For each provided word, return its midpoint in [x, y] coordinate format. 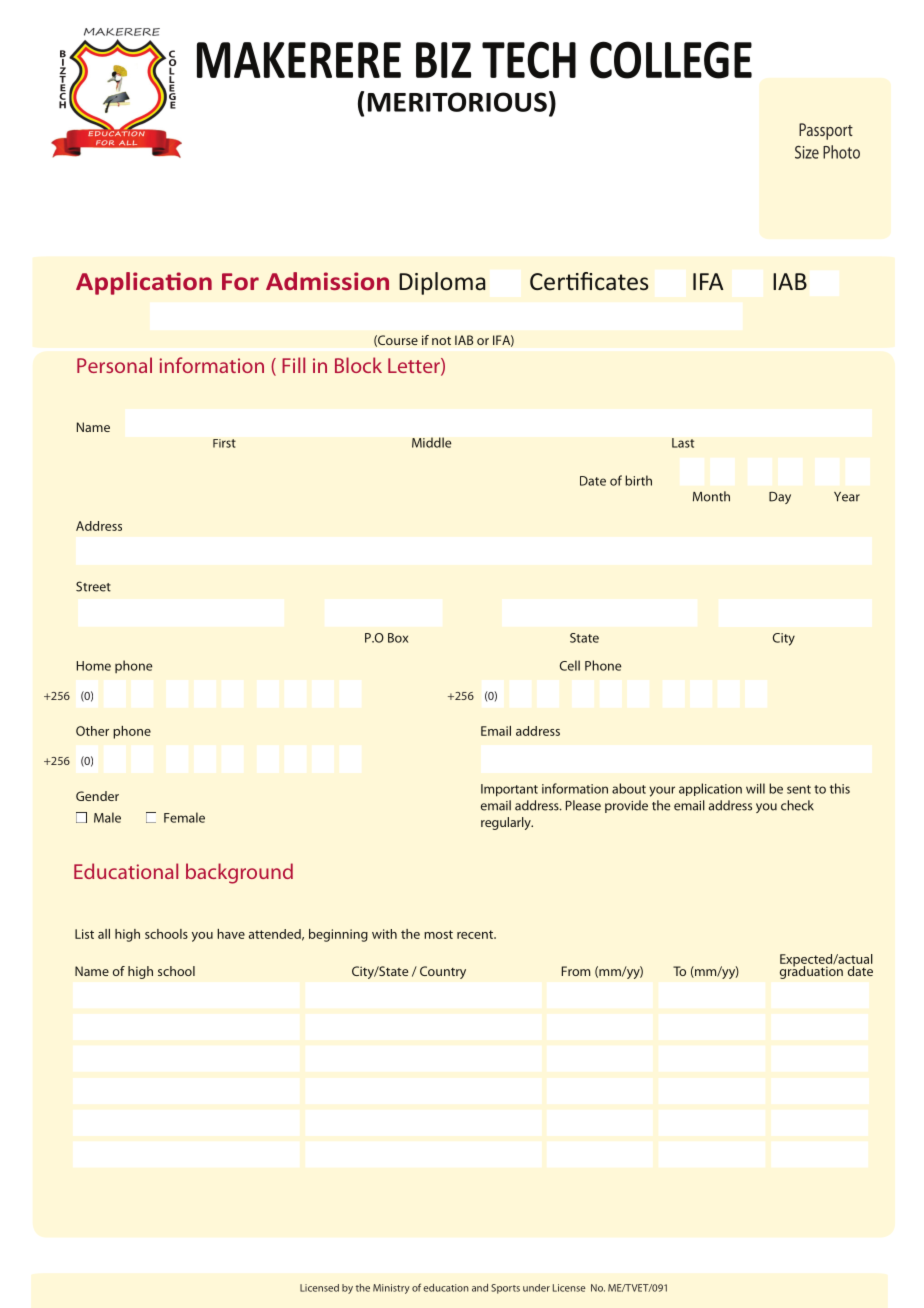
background [239, 873]
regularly [507, 823]
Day [780, 498]
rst [229, 443]
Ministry [391, 1289]
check [797, 805]
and [480, 1288]
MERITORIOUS [457, 102]
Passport [826, 131]
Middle [432, 442]
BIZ [443, 60]
